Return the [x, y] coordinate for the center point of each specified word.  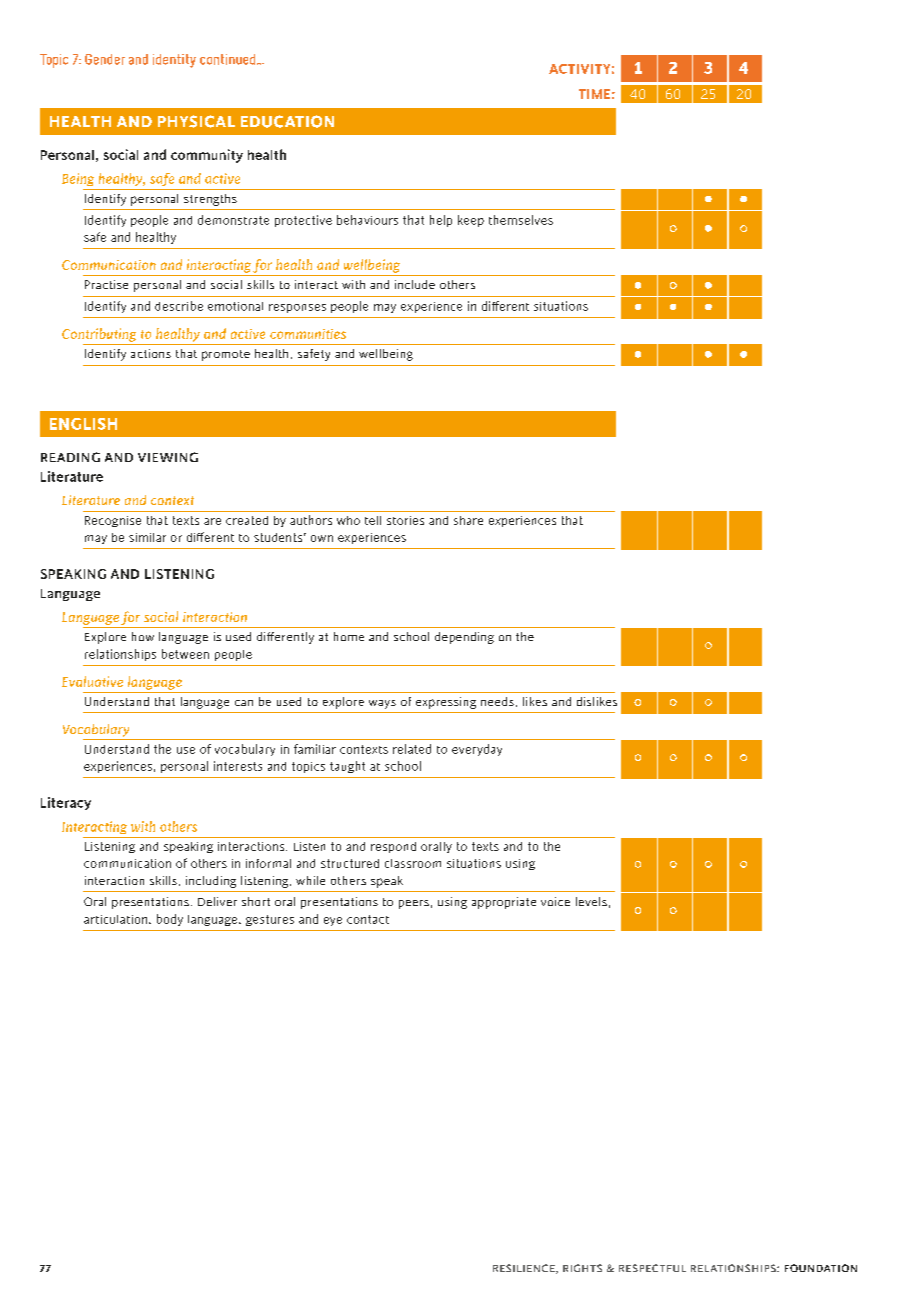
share [468, 520]
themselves [521, 220]
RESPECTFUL [652, 1268]
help [441, 221]
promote [226, 355]
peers [414, 904]
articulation [115, 919]
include [415, 284]
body [170, 920]
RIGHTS [582, 1268]
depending [464, 638]
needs [497, 701]
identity [174, 61]
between [185, 654]
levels [591, 901]
